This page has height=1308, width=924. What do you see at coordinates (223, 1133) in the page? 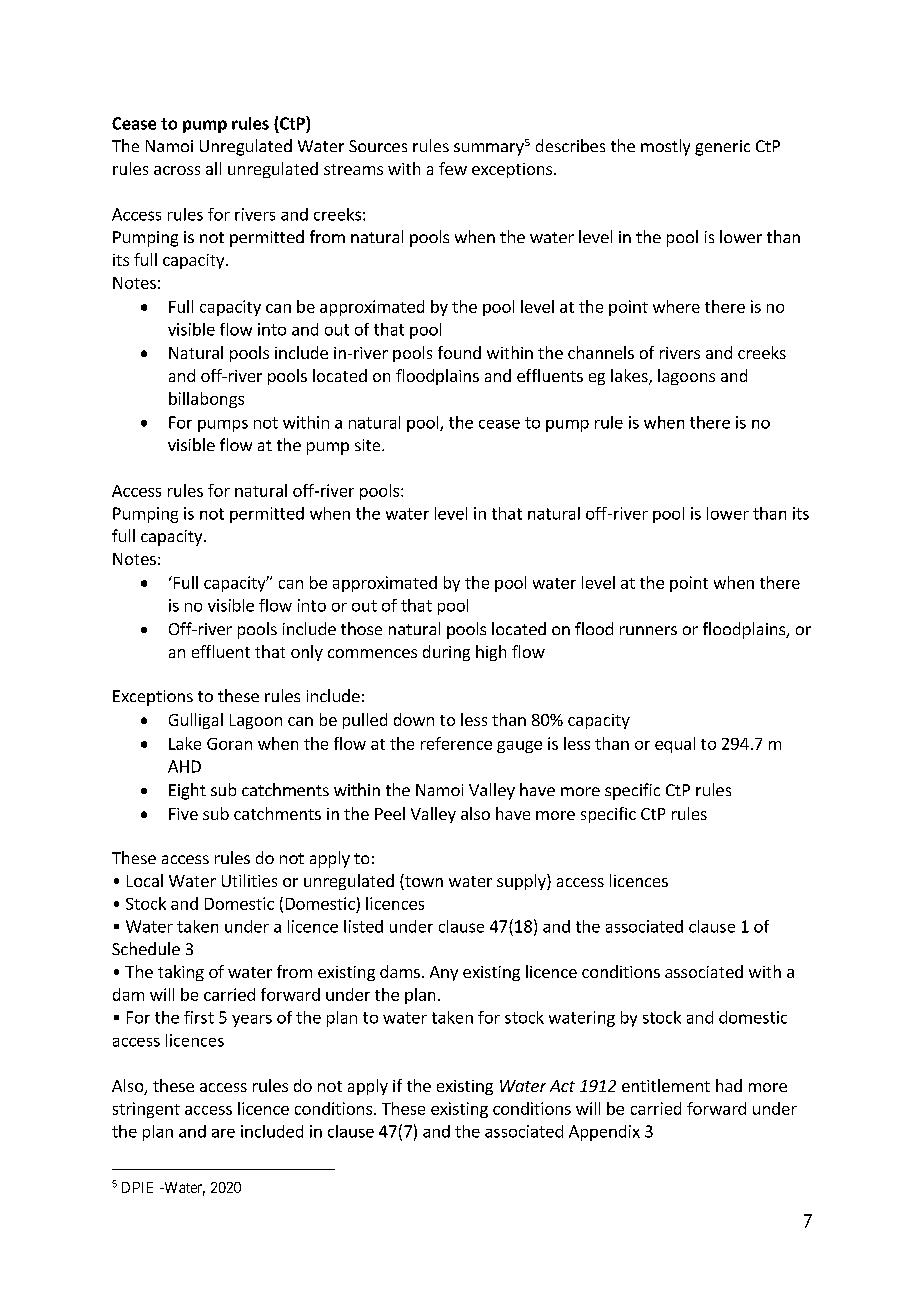
I see `are` at bounding box center [223, 1133].
